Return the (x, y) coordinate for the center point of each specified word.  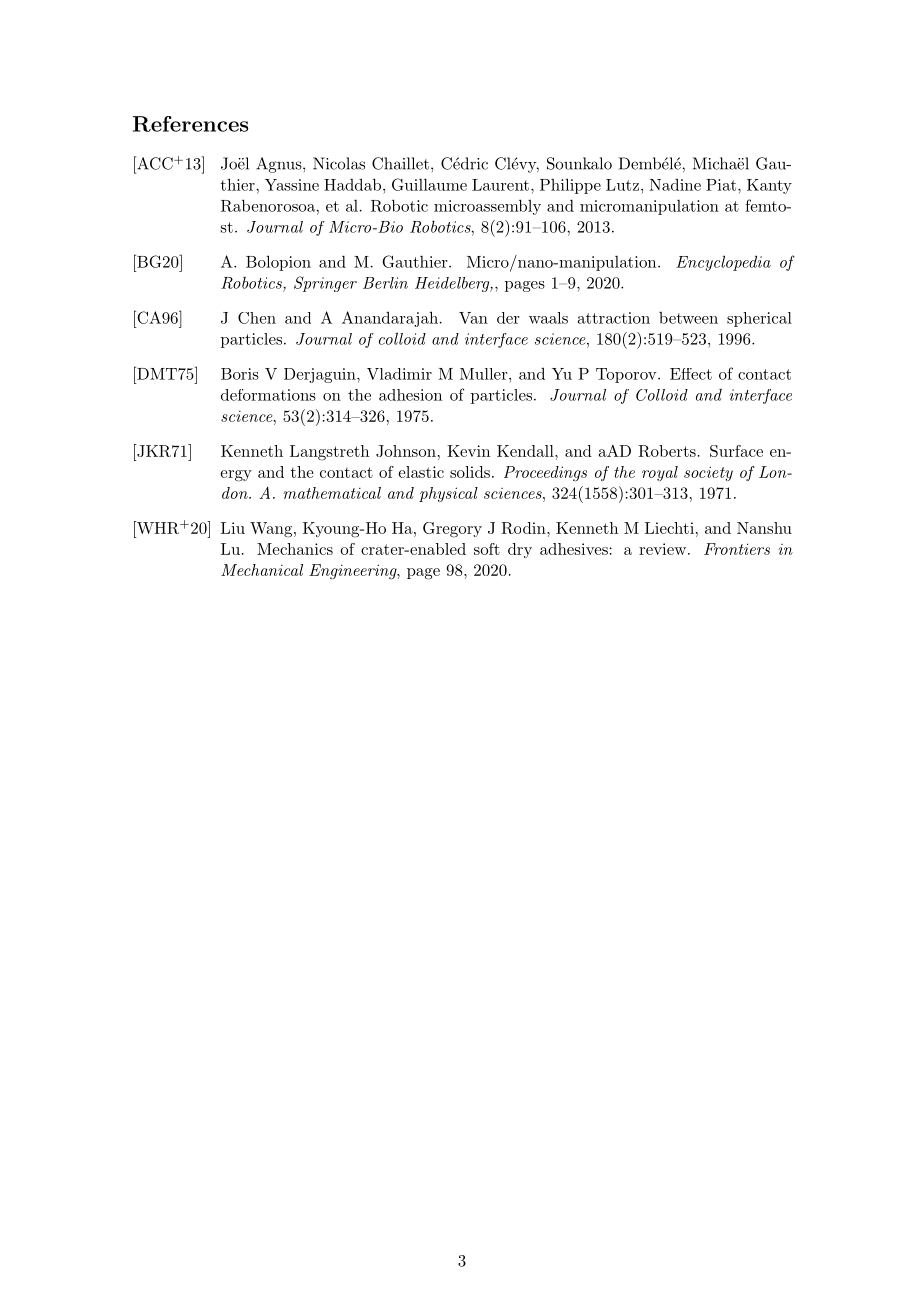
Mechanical (262, 570)
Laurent (500, 185)
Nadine (675, 184)
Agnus (280, 165)
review (662, 549)
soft (487, 549)
